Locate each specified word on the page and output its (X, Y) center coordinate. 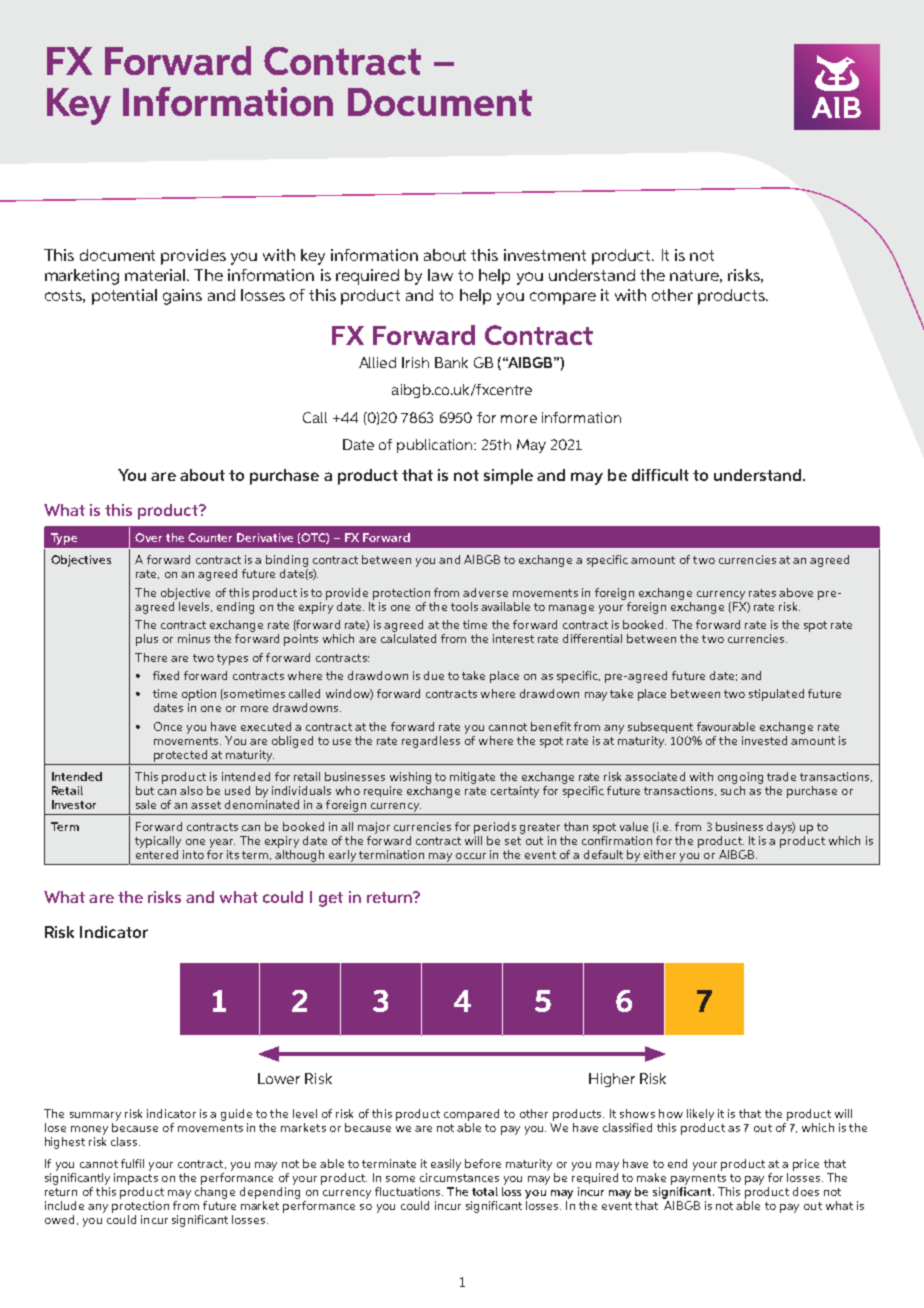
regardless (431, 742)
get (331, 899)
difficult (660, 475)
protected (180, 756)
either (660, 854)
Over (148, 537)
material (155, 275)
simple (508, 477)
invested (764, 740)
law (440, 275)
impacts (136, 1179)
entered (157, 853)
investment (545, 255)
